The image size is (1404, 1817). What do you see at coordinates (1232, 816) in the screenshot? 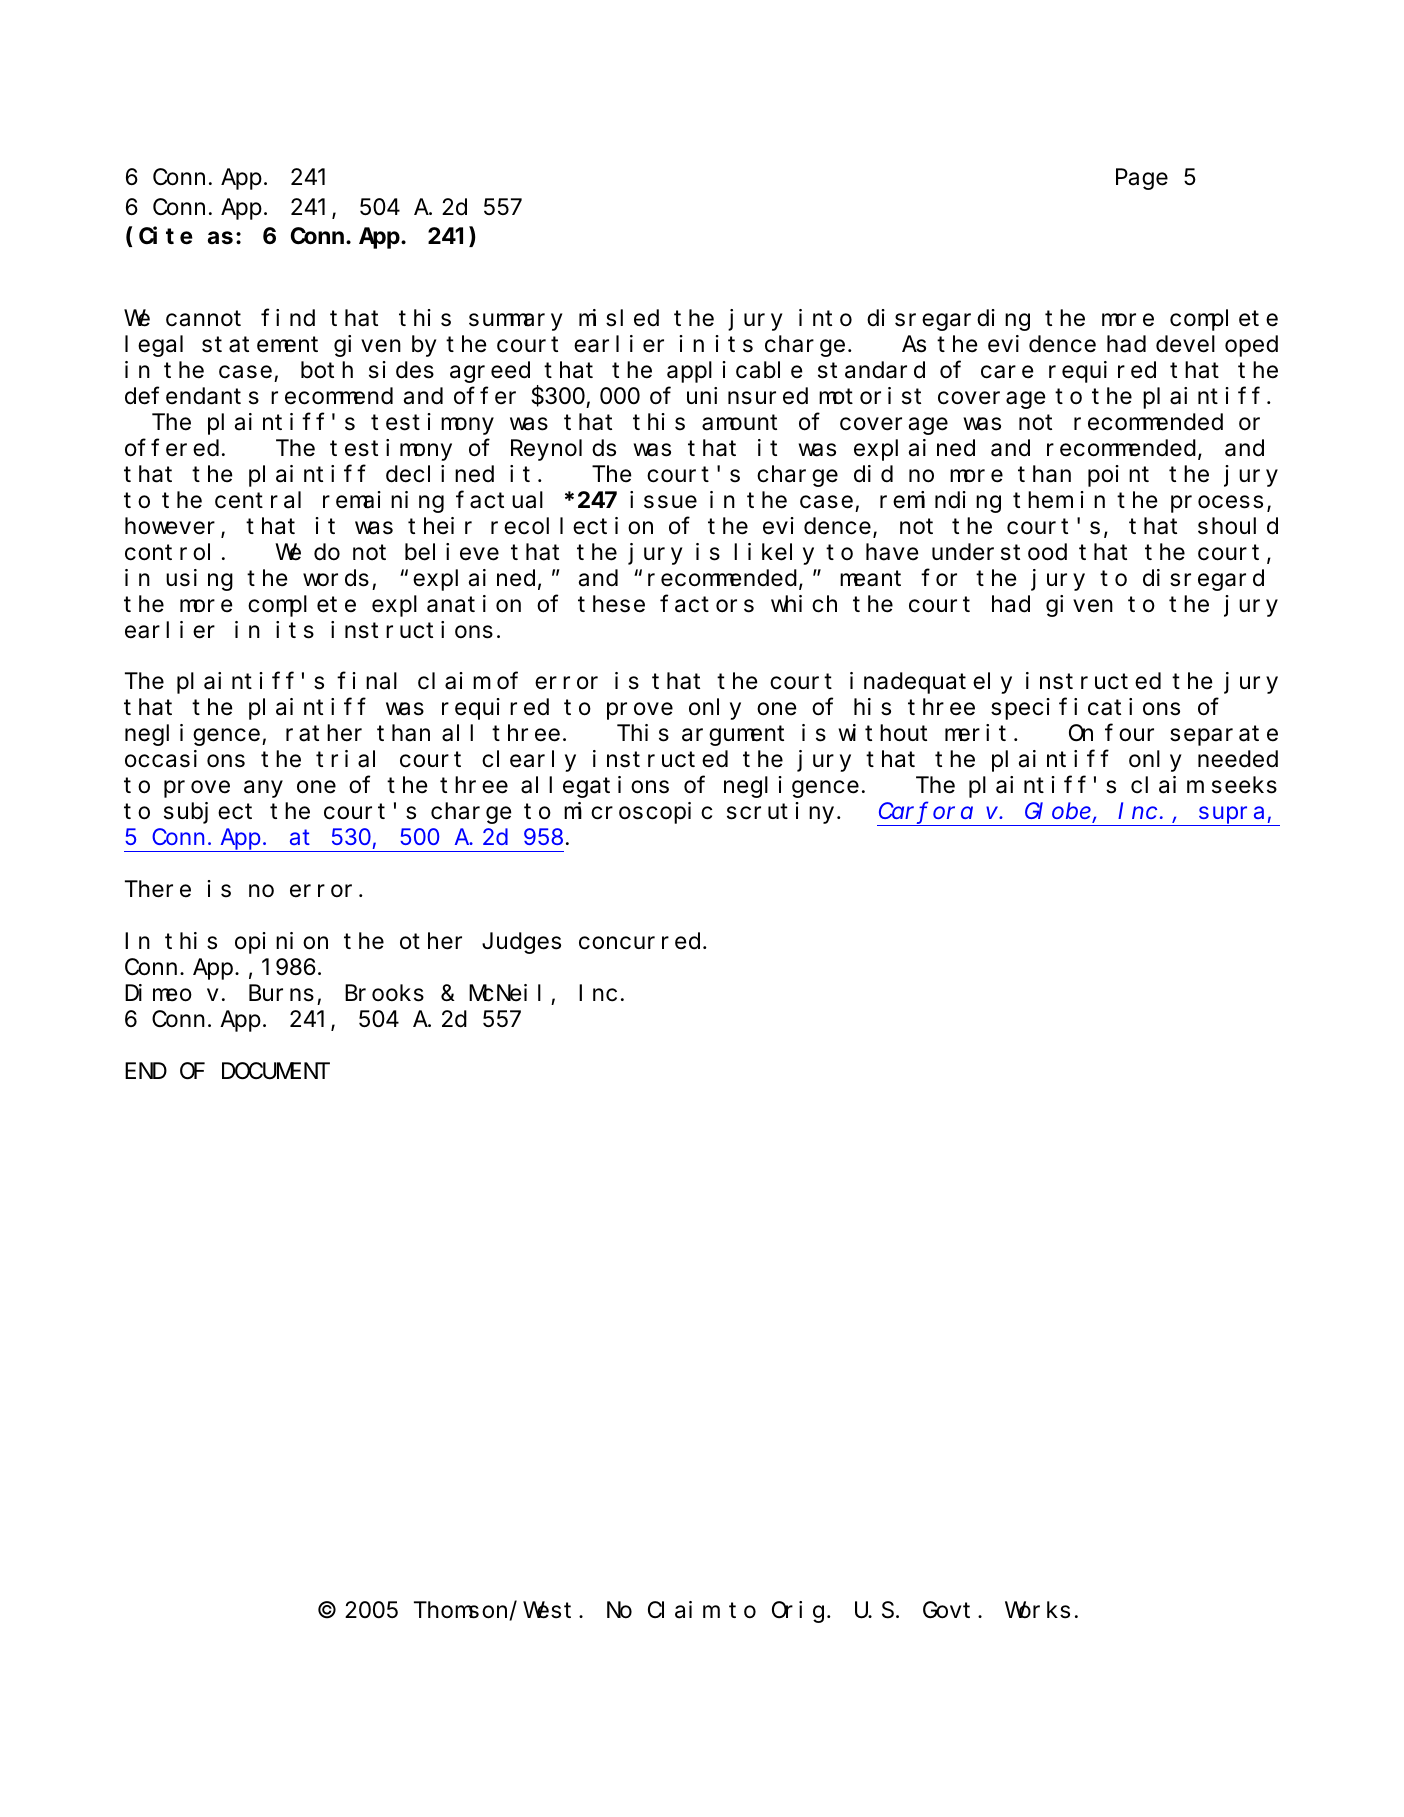
I see `supra` at bounding box center [1232, 816].
